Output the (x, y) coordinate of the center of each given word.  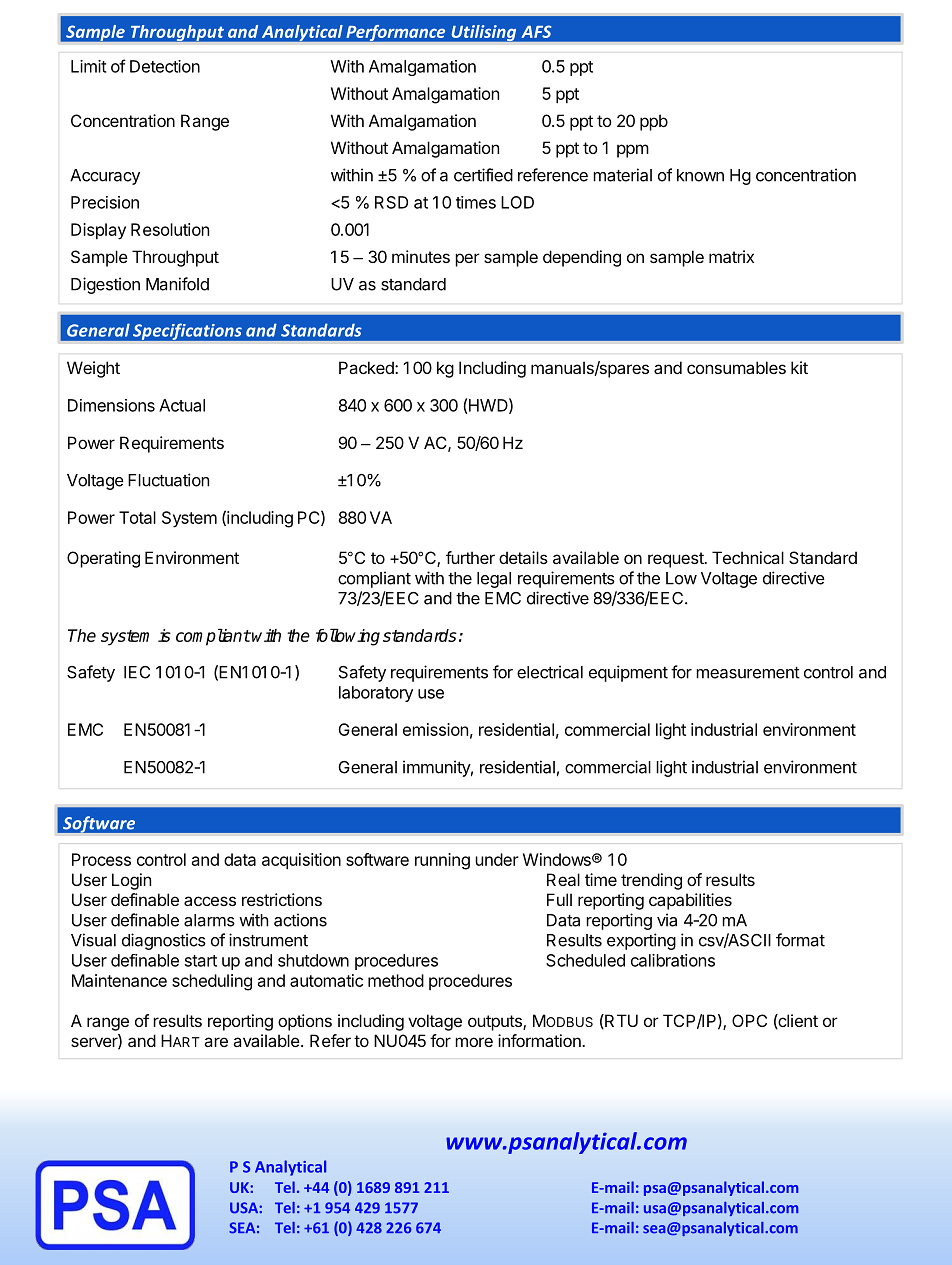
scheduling (212, 982)
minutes (421, 256)
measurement (748, 673)
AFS (536, 31)
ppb (654, 122)
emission (435, 729)
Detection (165, 66)
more (474, 1042)
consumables (736, 367)
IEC (137, 672)
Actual (182, 405)
